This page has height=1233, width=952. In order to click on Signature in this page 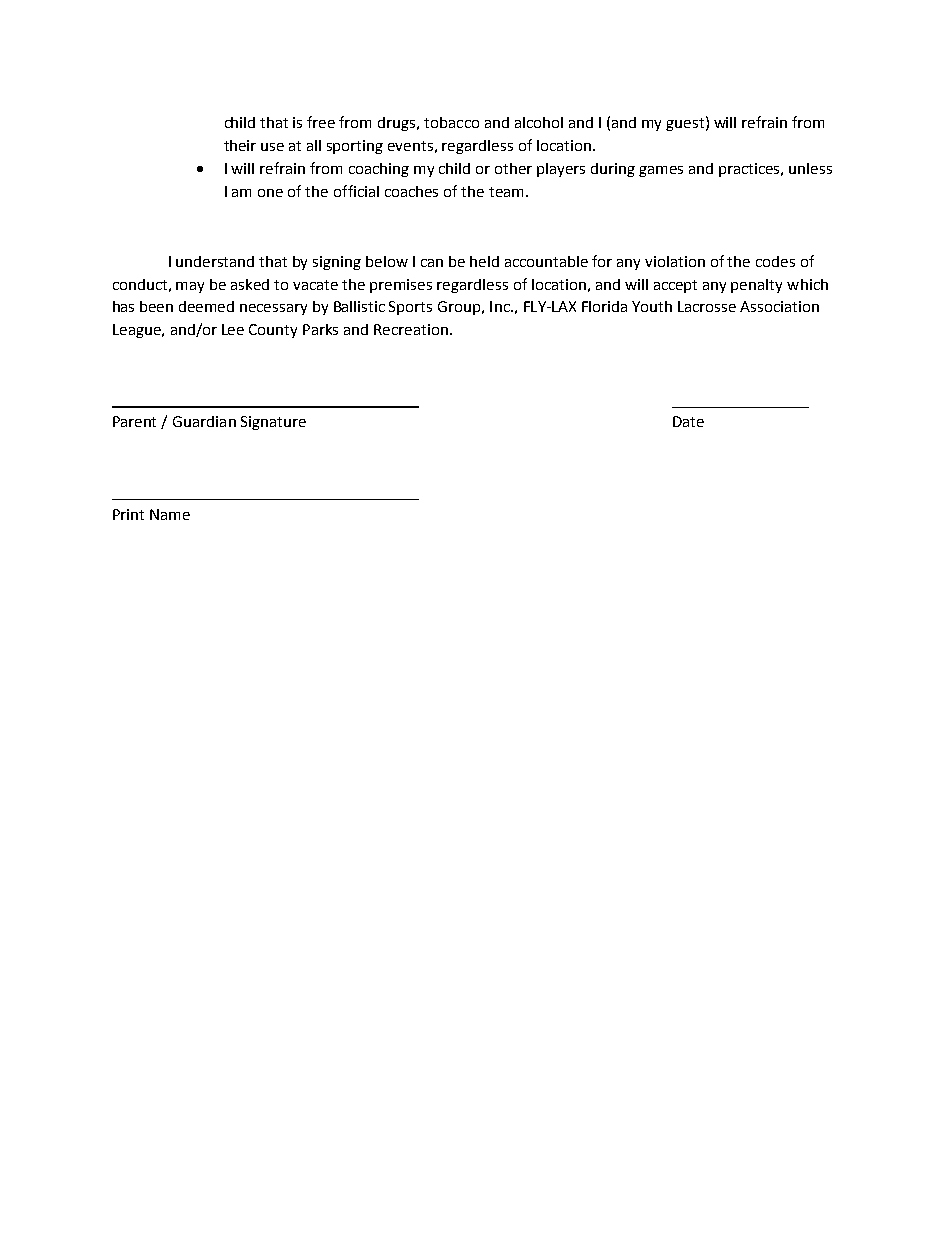, I will do `click(273, 423)`.
